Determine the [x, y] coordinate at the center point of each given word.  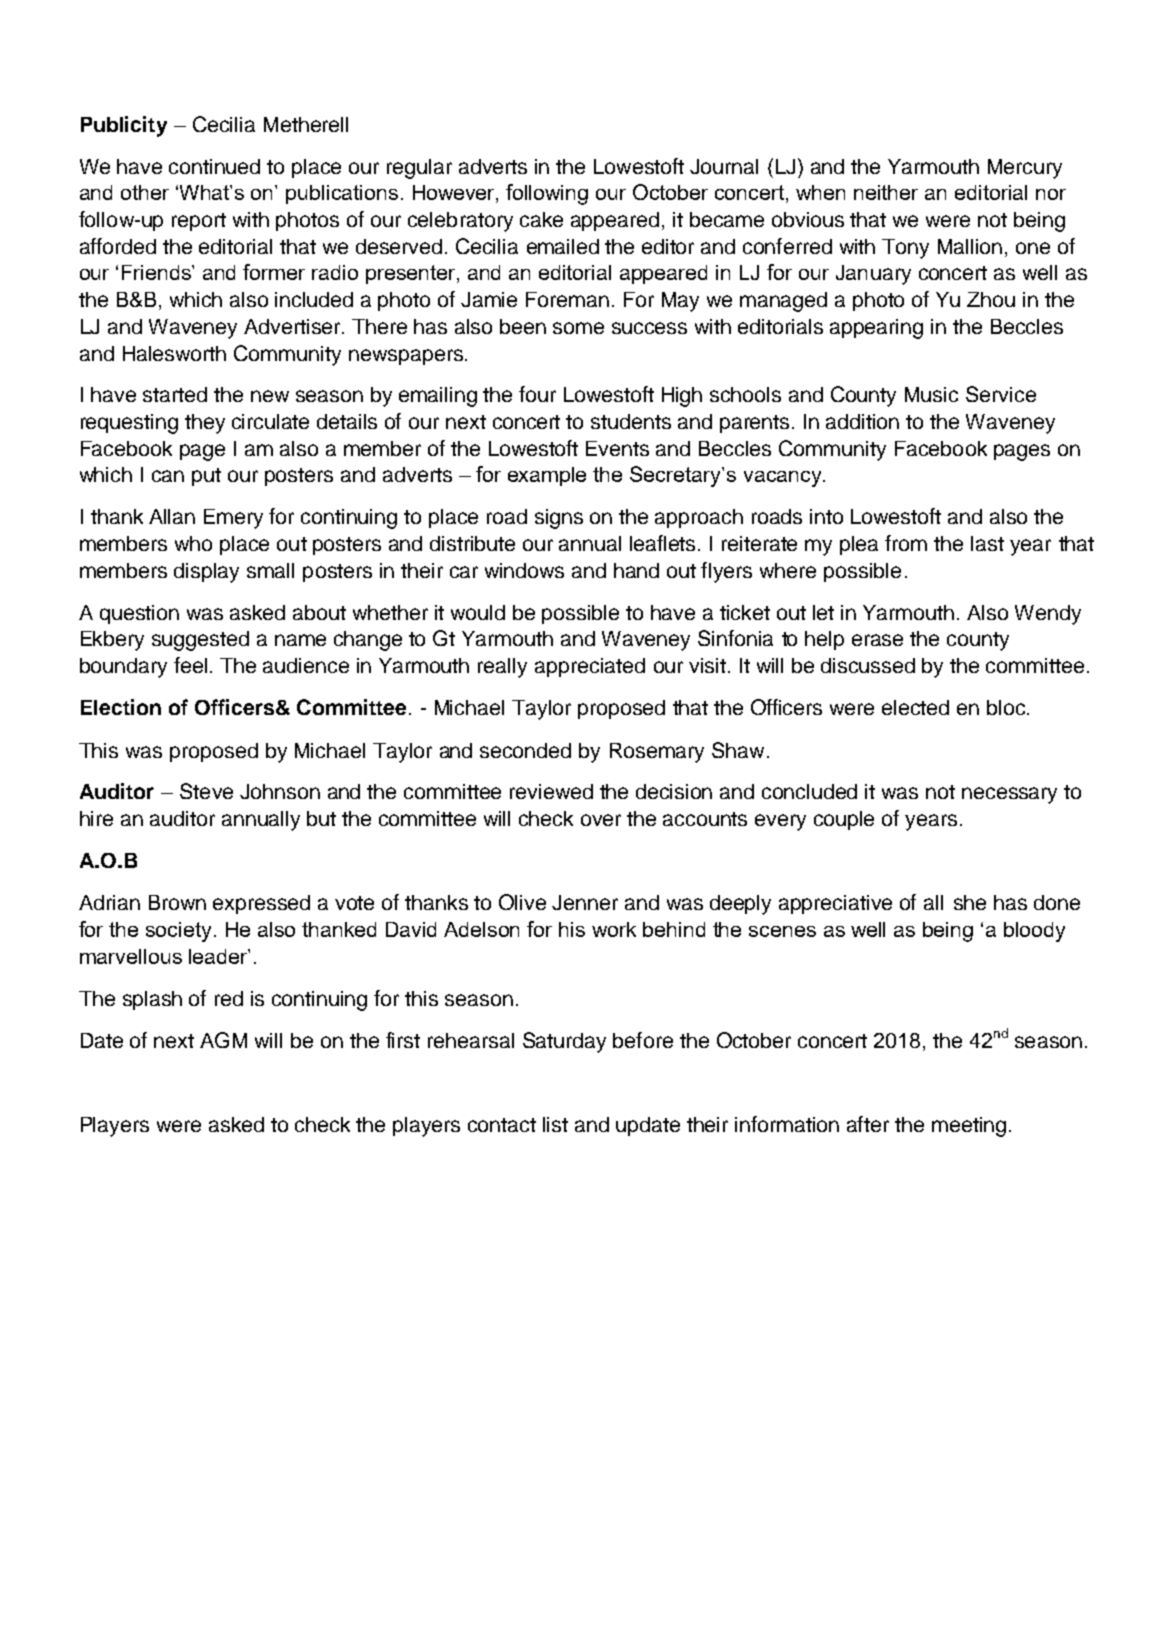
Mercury [1025, 169]
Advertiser [293, 326]
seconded [525, 750]
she [970, 902]
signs [559, 519]
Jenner [585, 902]
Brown [177, 902]
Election [121, 707]
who [193, 543]
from [906, 543]
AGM [223, 1040]
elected [915, 707]
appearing [876, 329]
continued [214, 166]
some [578, 328]
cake [541, 219]
